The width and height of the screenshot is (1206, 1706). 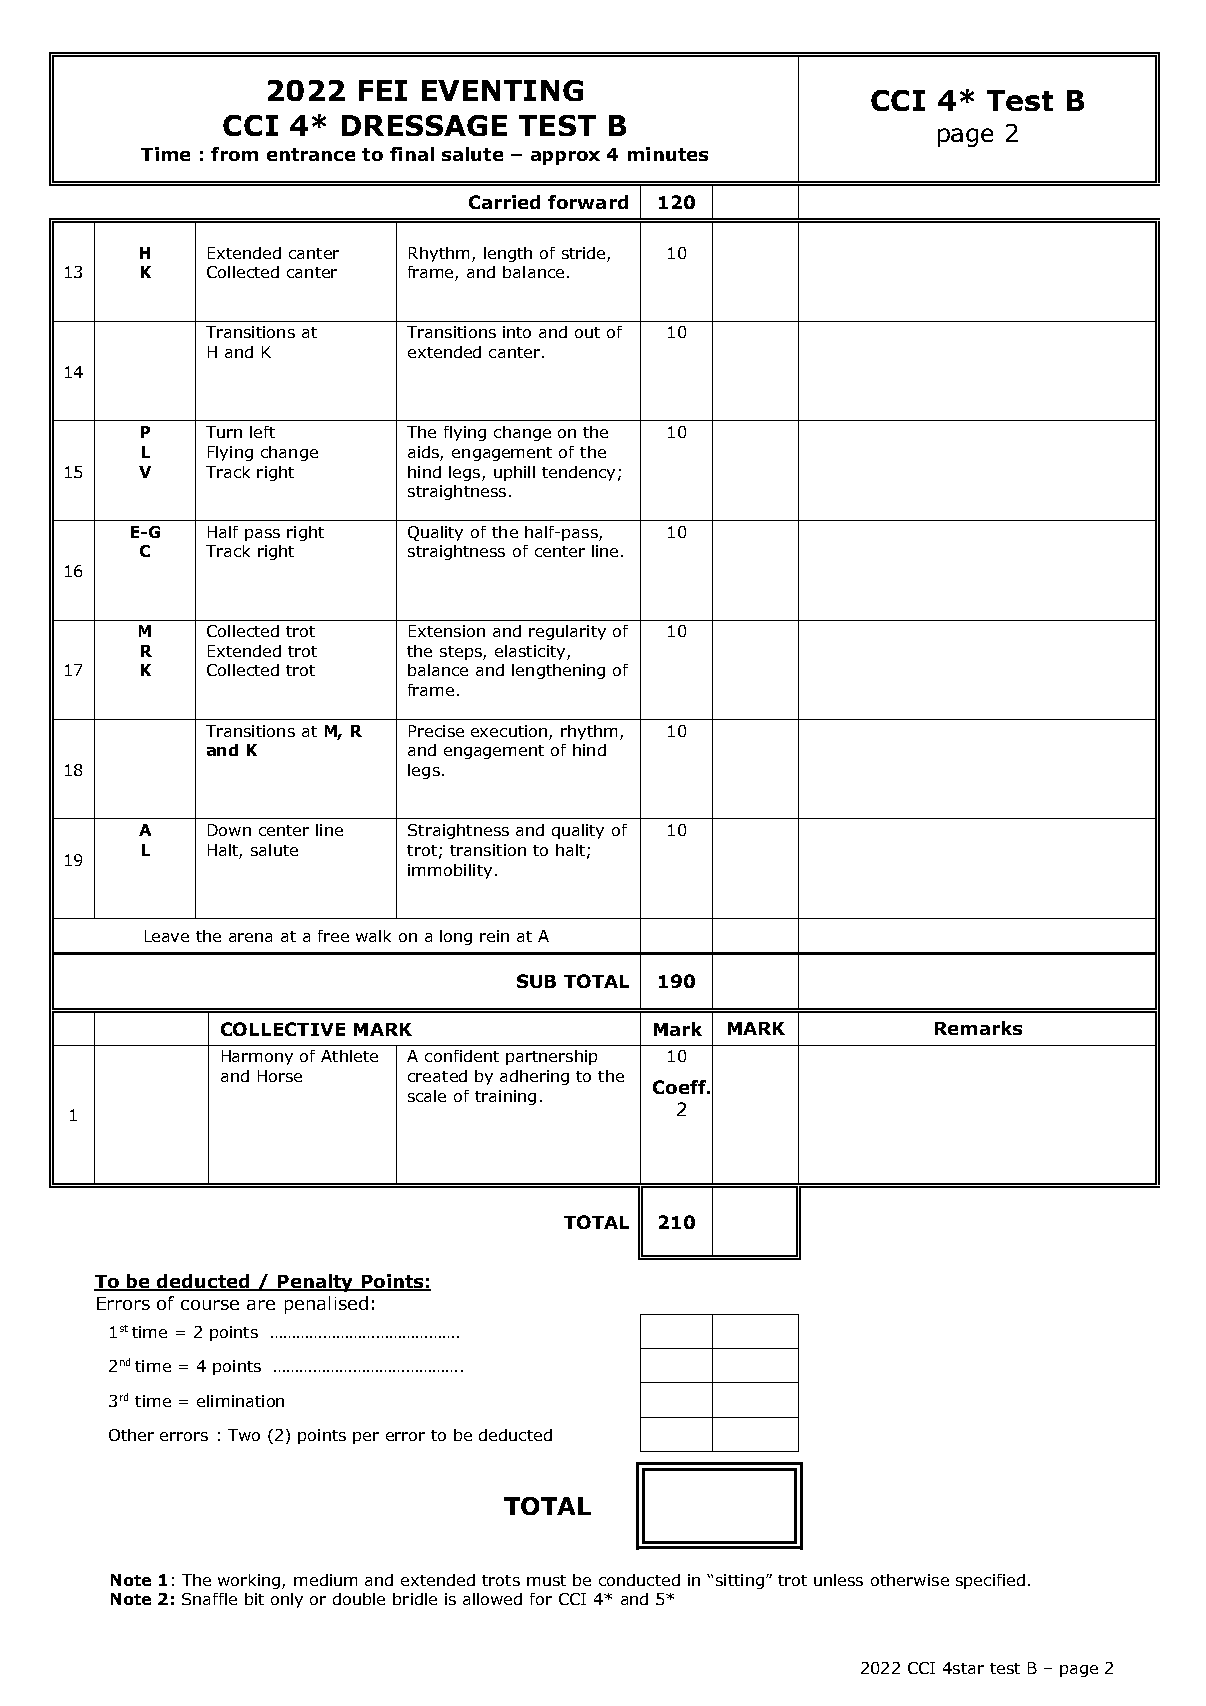 What do you see at coordinates (838, 1580) in the screenshot?
I see `unless` at bounding box center [838, 1580].
